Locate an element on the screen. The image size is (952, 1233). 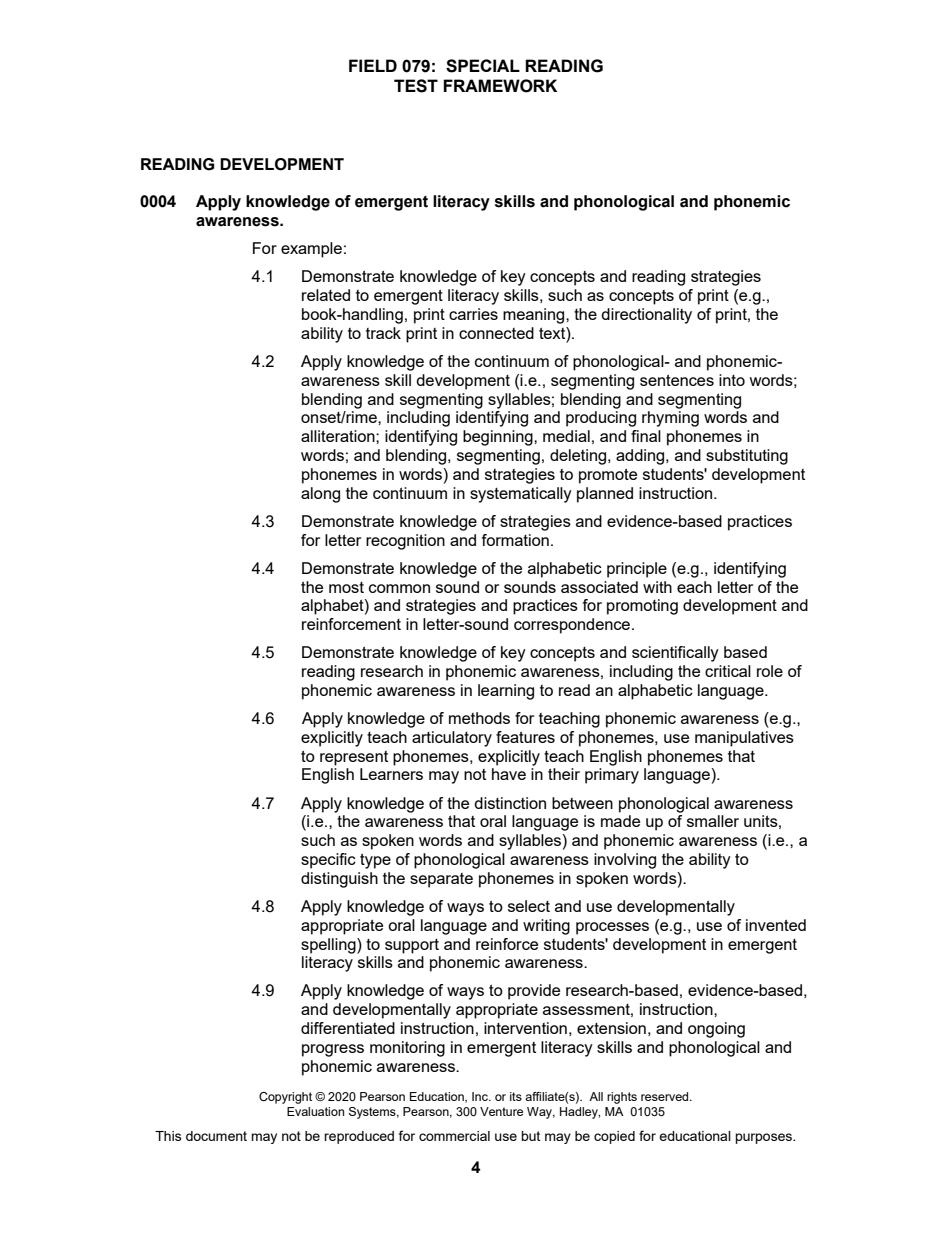
SPECIAL is located at coordinates (483, 66).
